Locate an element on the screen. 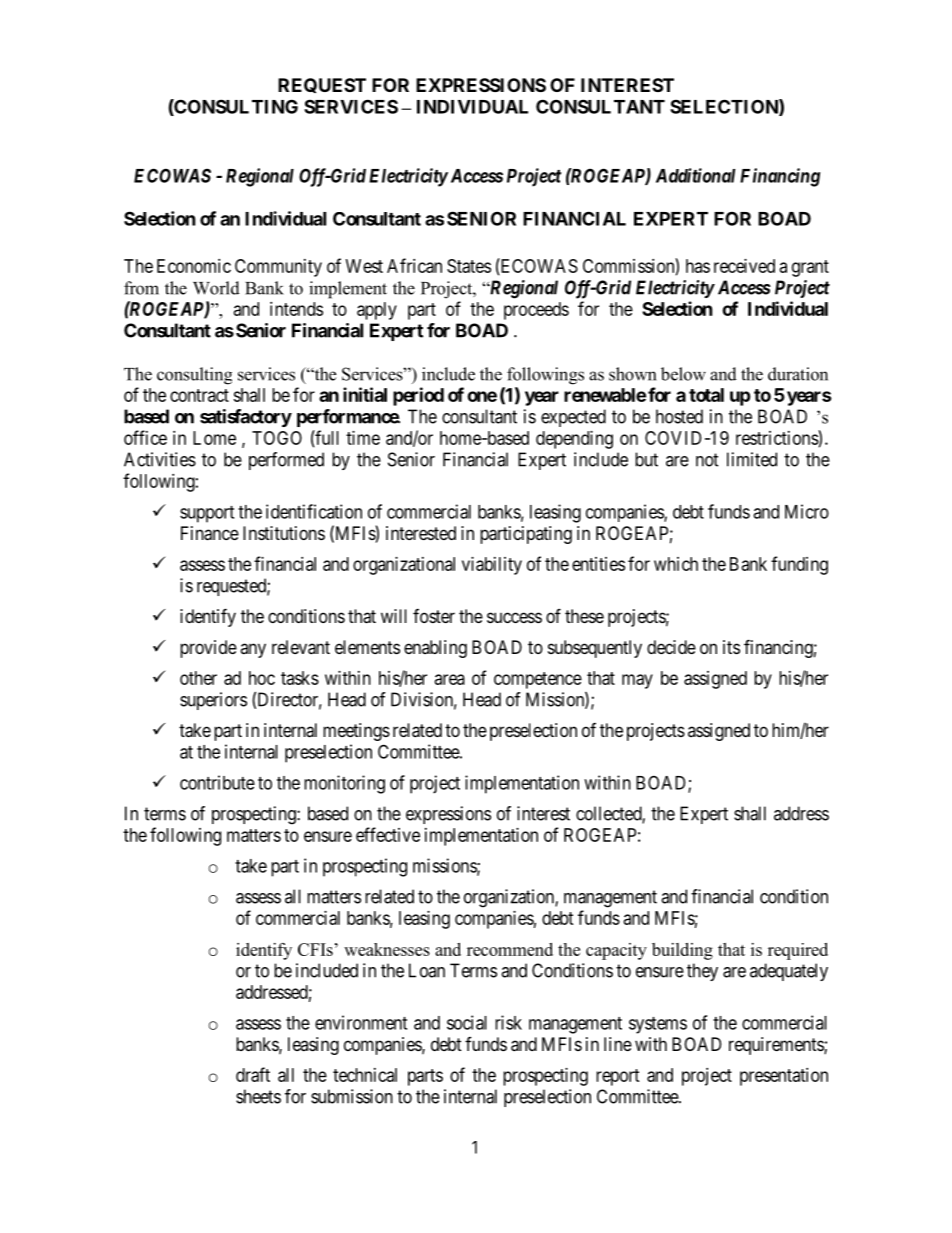 The height and width of the screenshot is (1233, 952). States is located at coordinates (469, 266).
